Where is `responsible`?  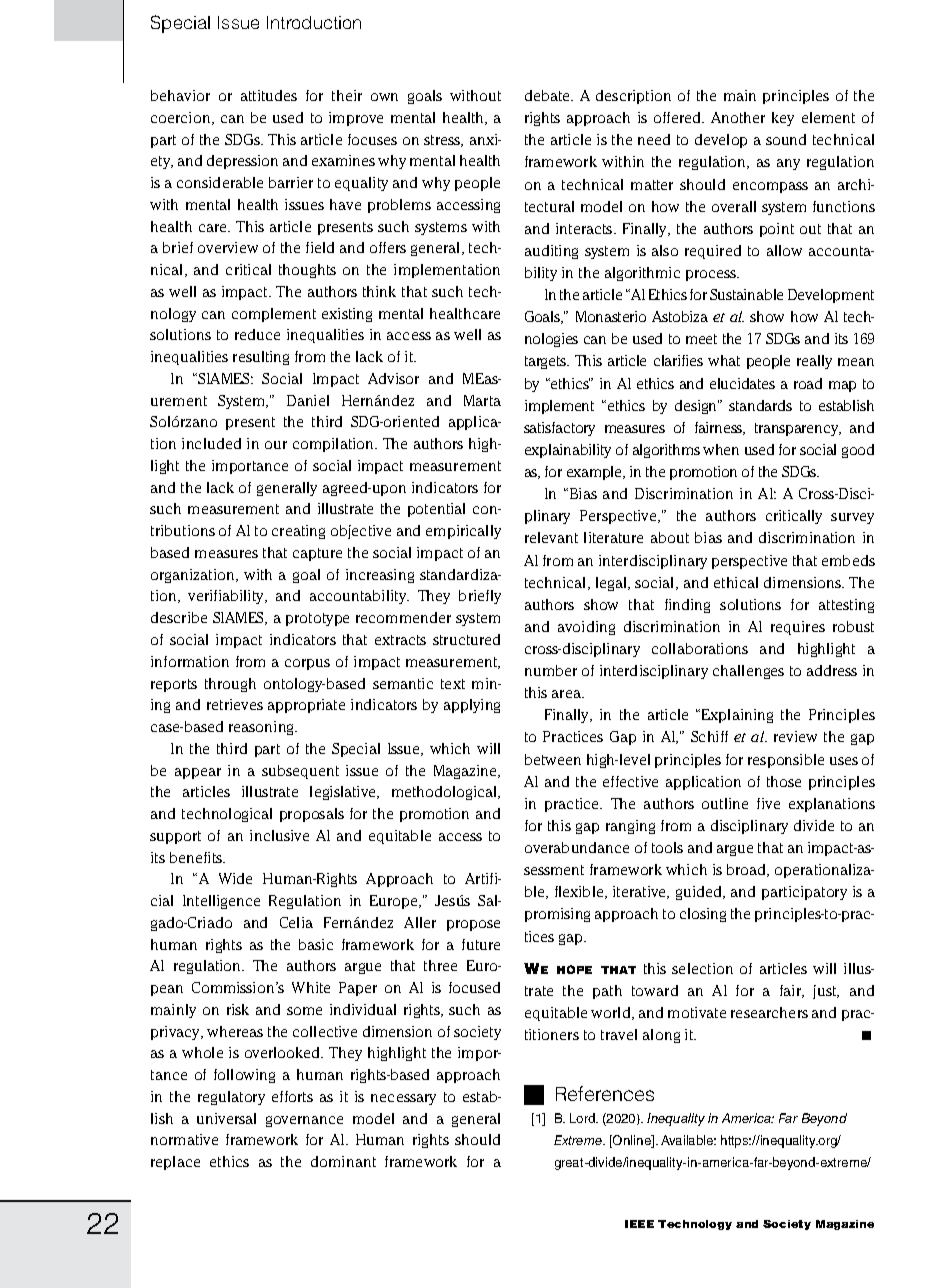
responsible is located at coordinates (786, 761).
